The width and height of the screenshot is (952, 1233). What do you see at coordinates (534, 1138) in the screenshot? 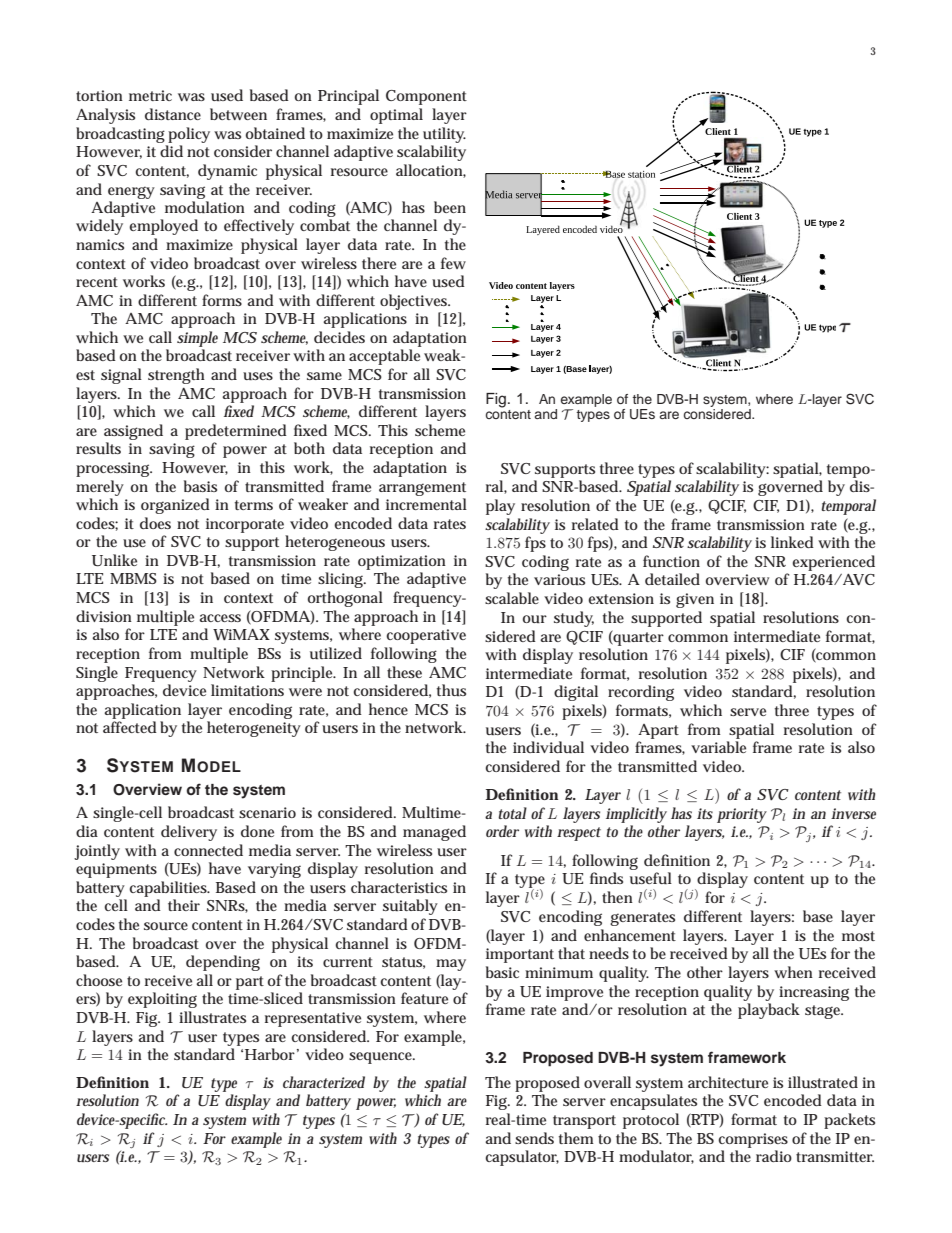
I see `sends` at bounding box center [534, 1138].
